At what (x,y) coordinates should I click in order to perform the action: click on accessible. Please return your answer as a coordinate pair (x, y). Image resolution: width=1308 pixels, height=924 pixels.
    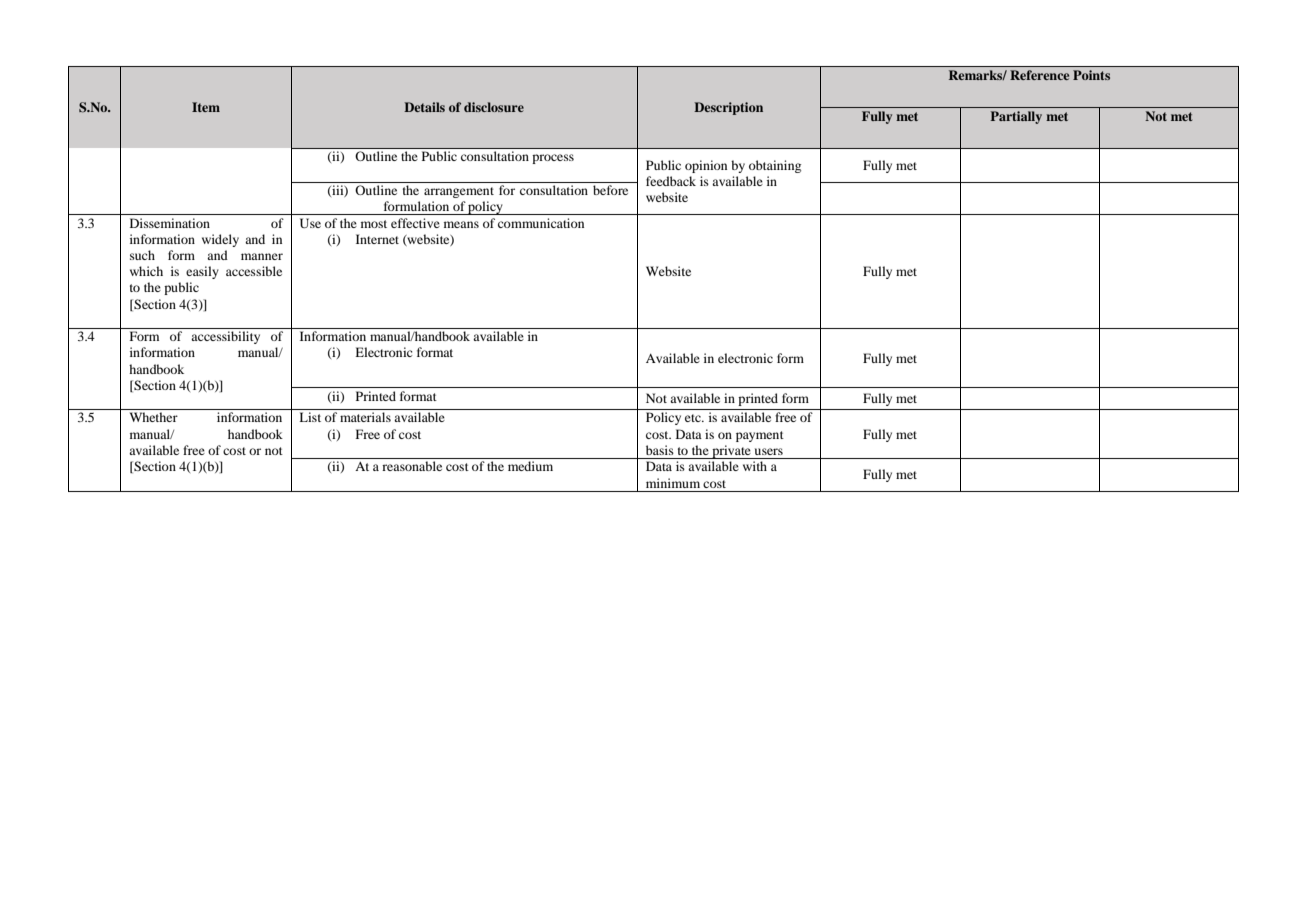
    Looking at the image, I should click on (254, 271).
